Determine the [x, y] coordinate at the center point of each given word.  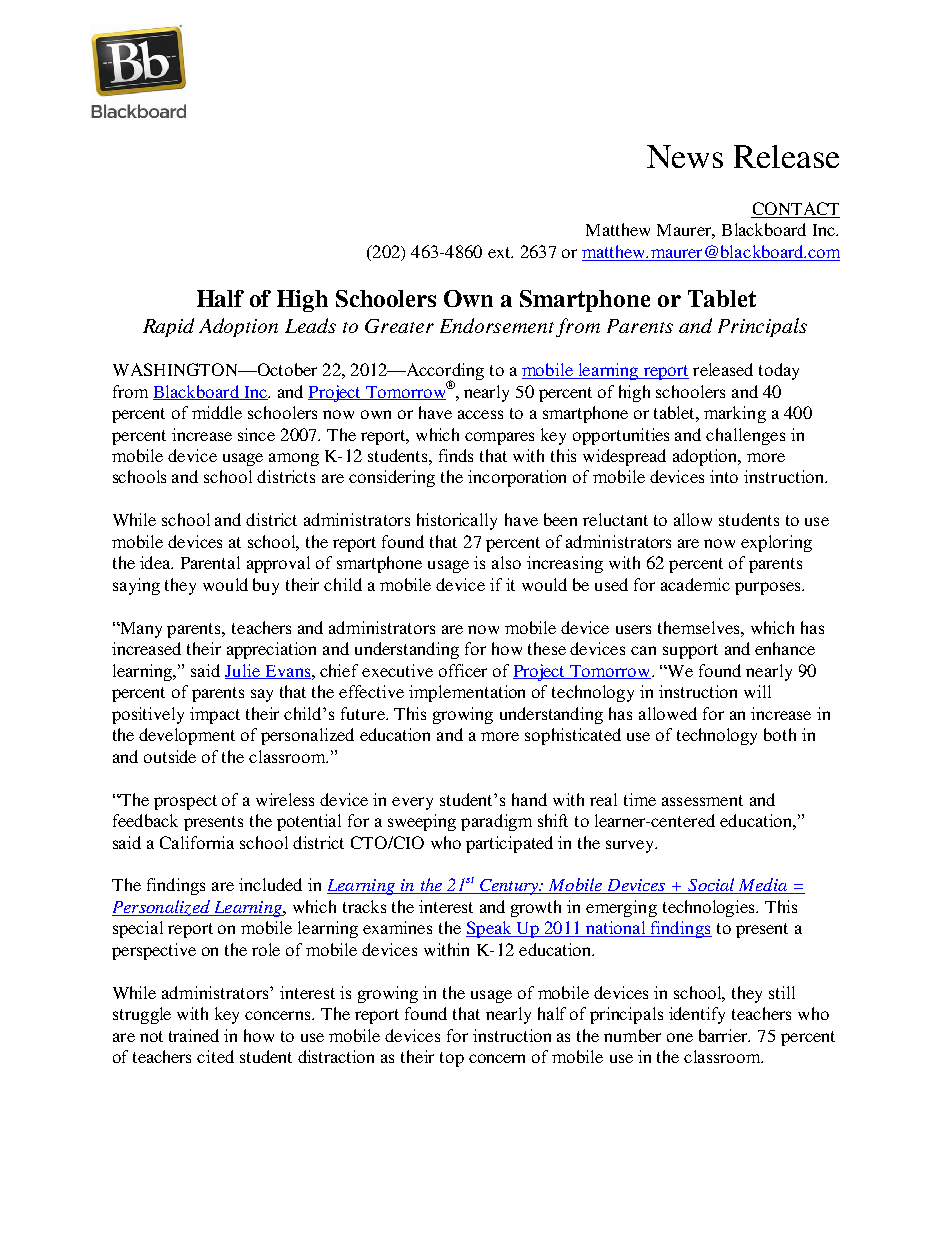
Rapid [168, 327]
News [685, 156]
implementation [467, 693]
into [724, 476]
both [780, 734]
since [256, 434]
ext [500, 252]
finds [456, 455]
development [187, 736]
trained [194, 1035]
